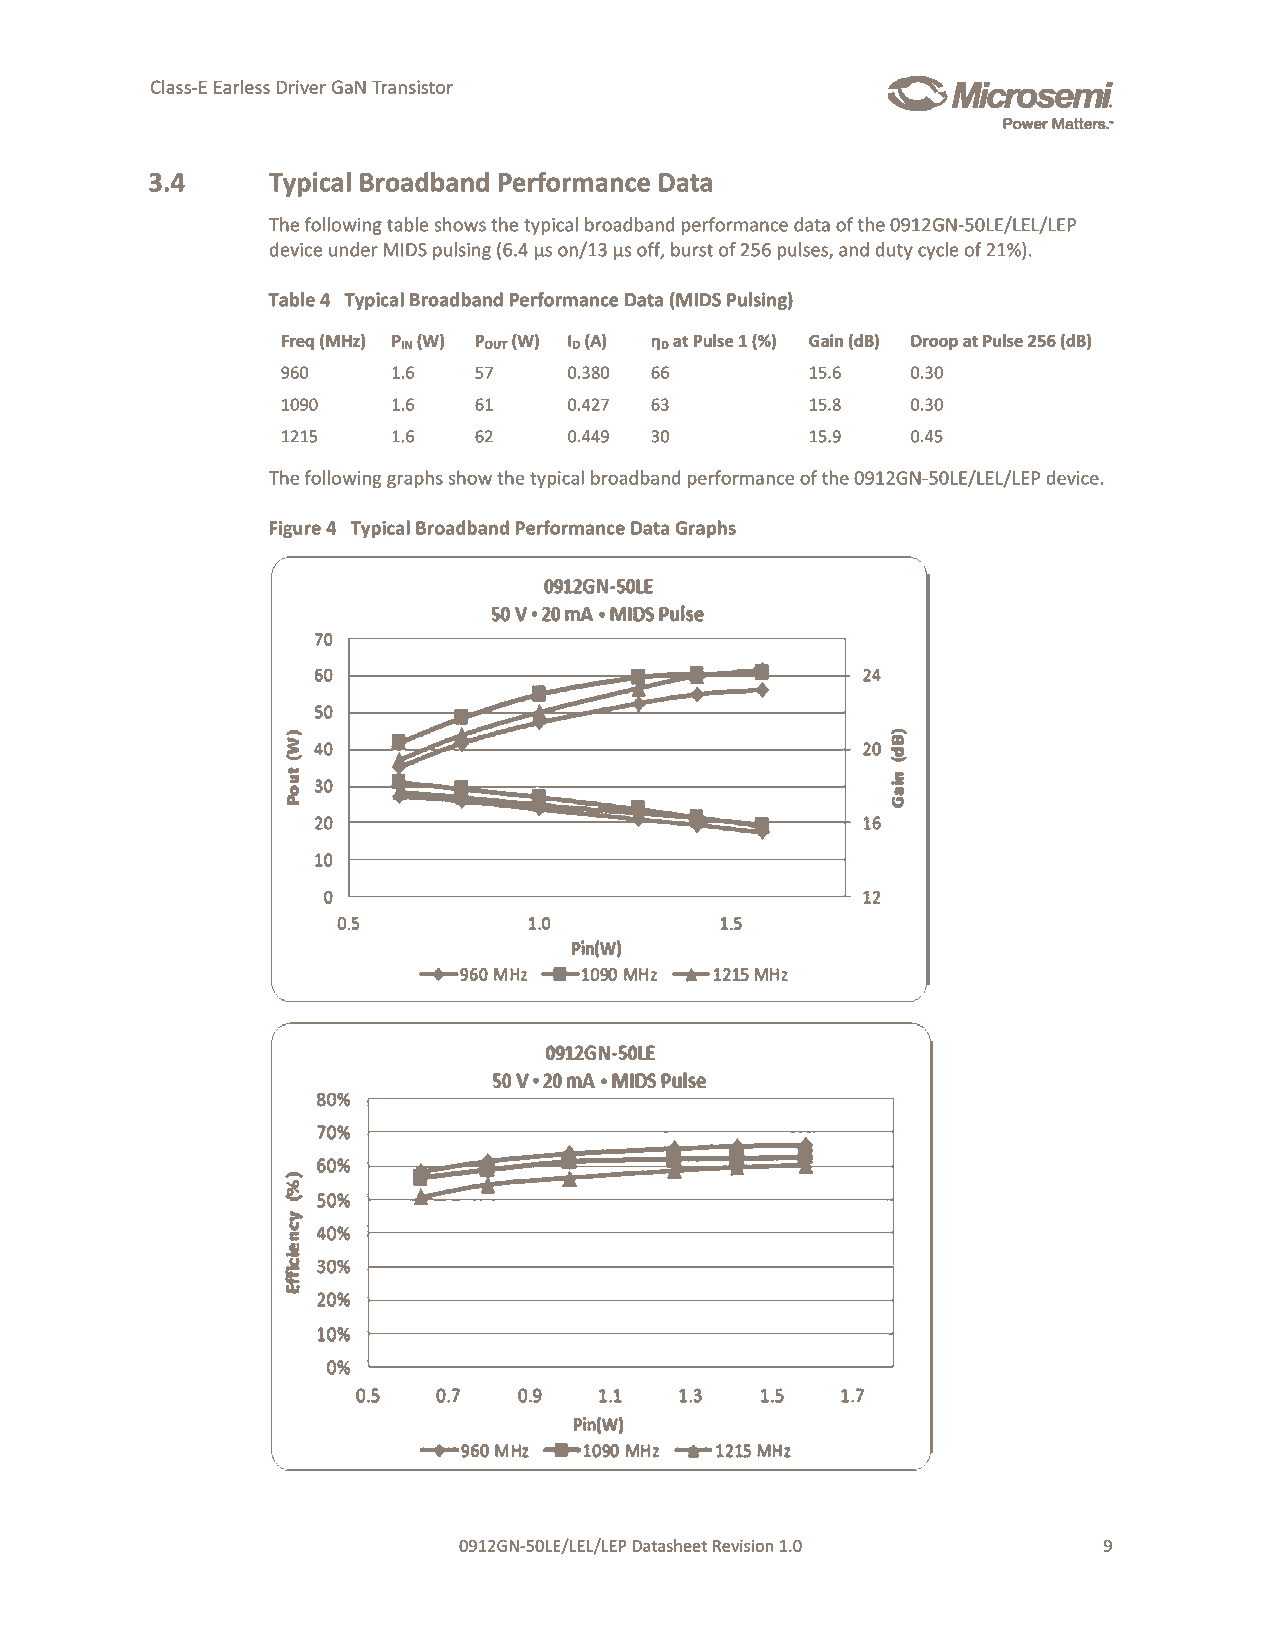  Describe the element at coordinates (743, 1545) in the document. I see `Revision` at that location.
